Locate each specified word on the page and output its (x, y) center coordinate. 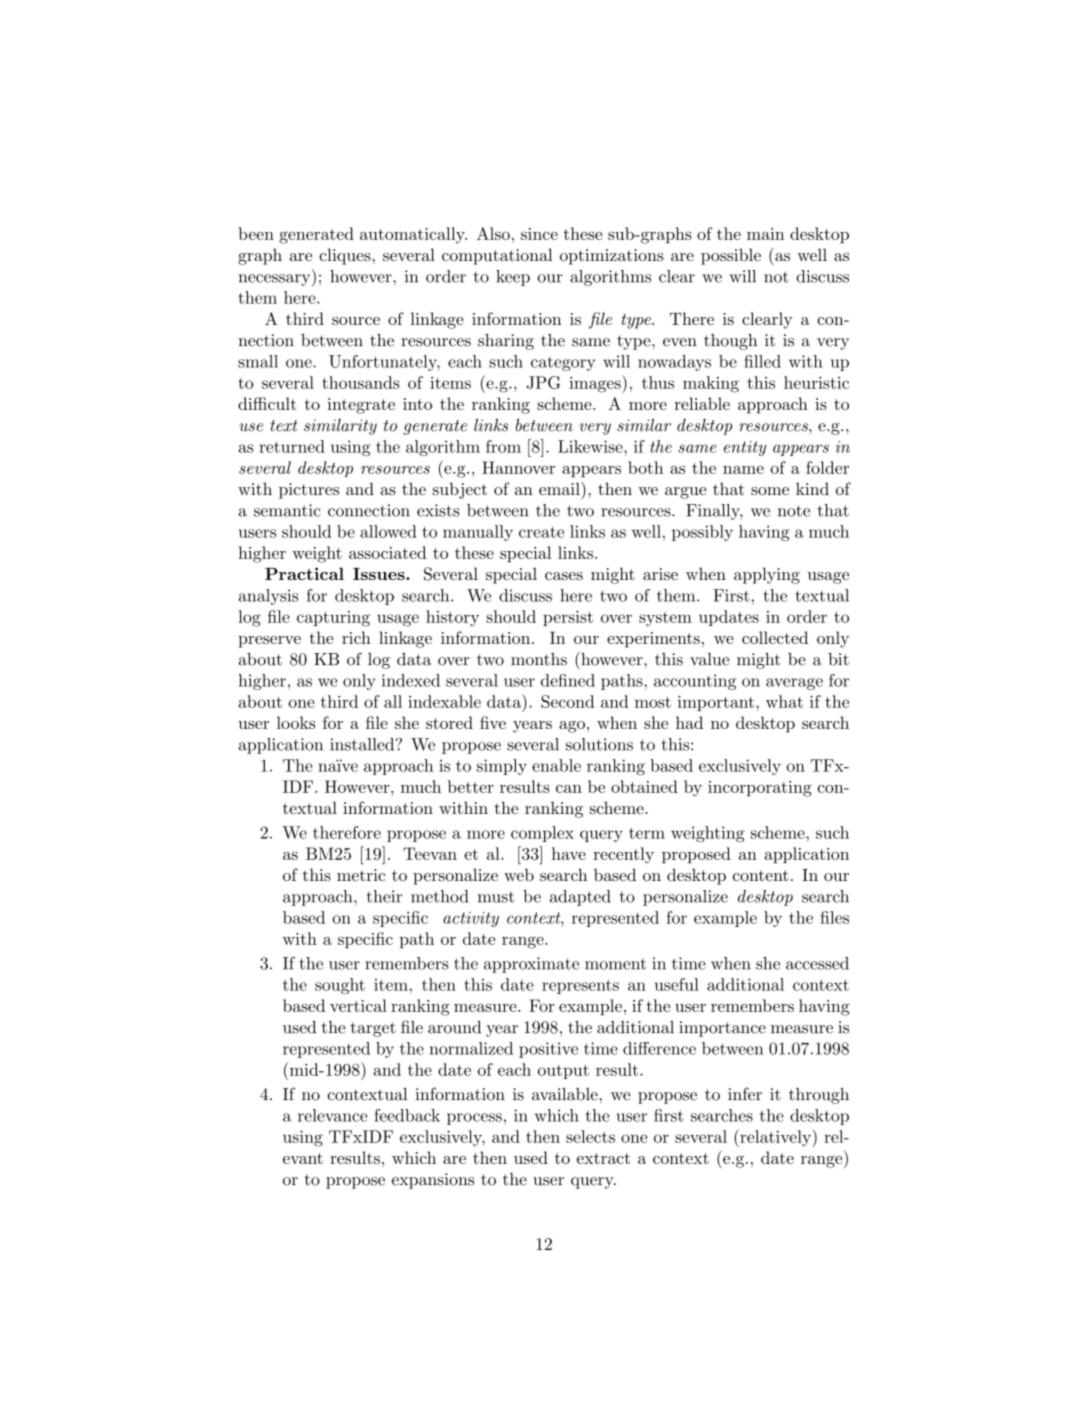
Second (568, 701)
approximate (531, 965)
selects (590, 1136)
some (770, 491)
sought (340, 986)
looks (296, 722)
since (539, 234)
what (784, 701)
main (766, 234)
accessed (817, 963)
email (560, 488)
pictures (309, 491)
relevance (332, 1115)
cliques (346, 256)
